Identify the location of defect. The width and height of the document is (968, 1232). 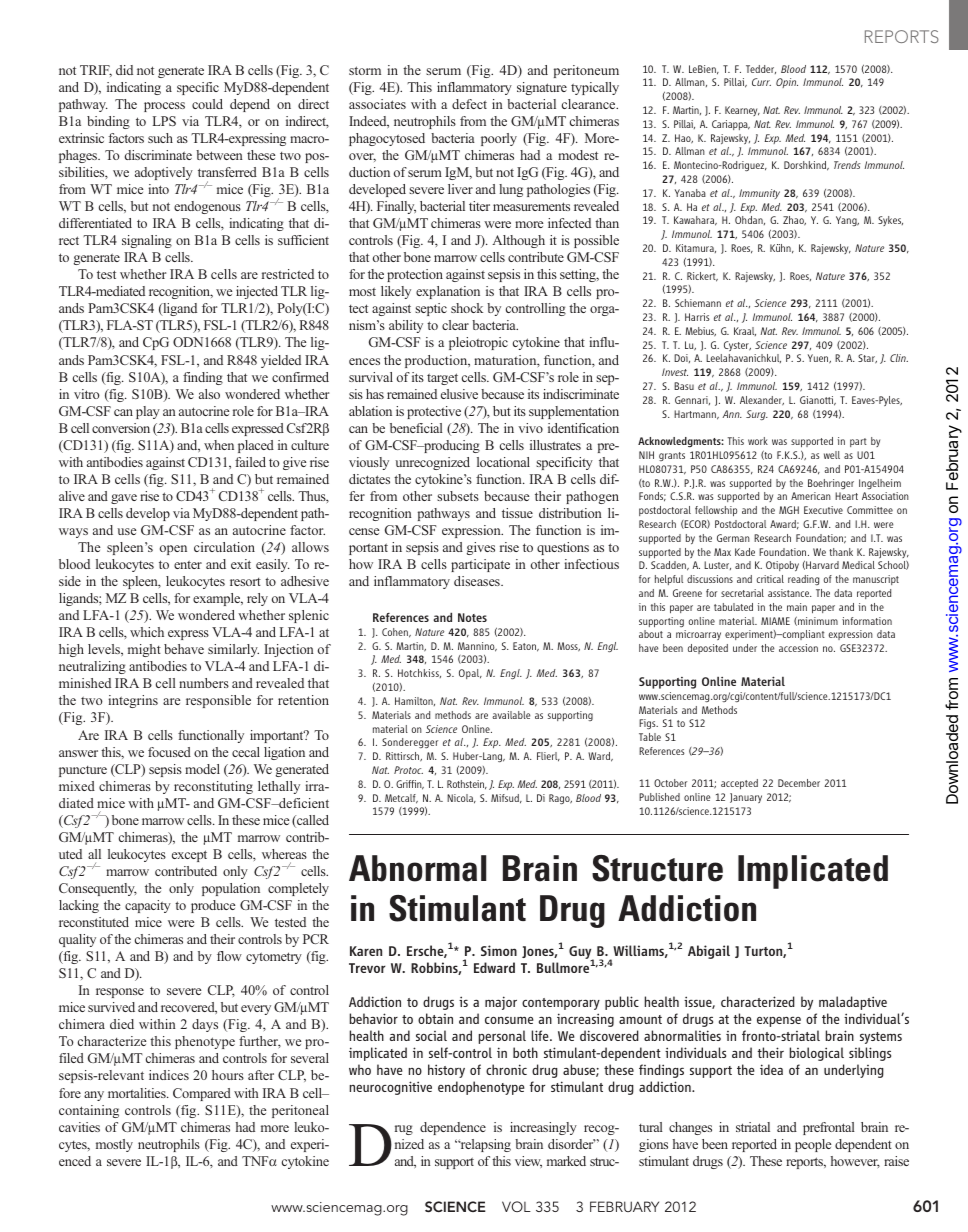
(469, 104).
